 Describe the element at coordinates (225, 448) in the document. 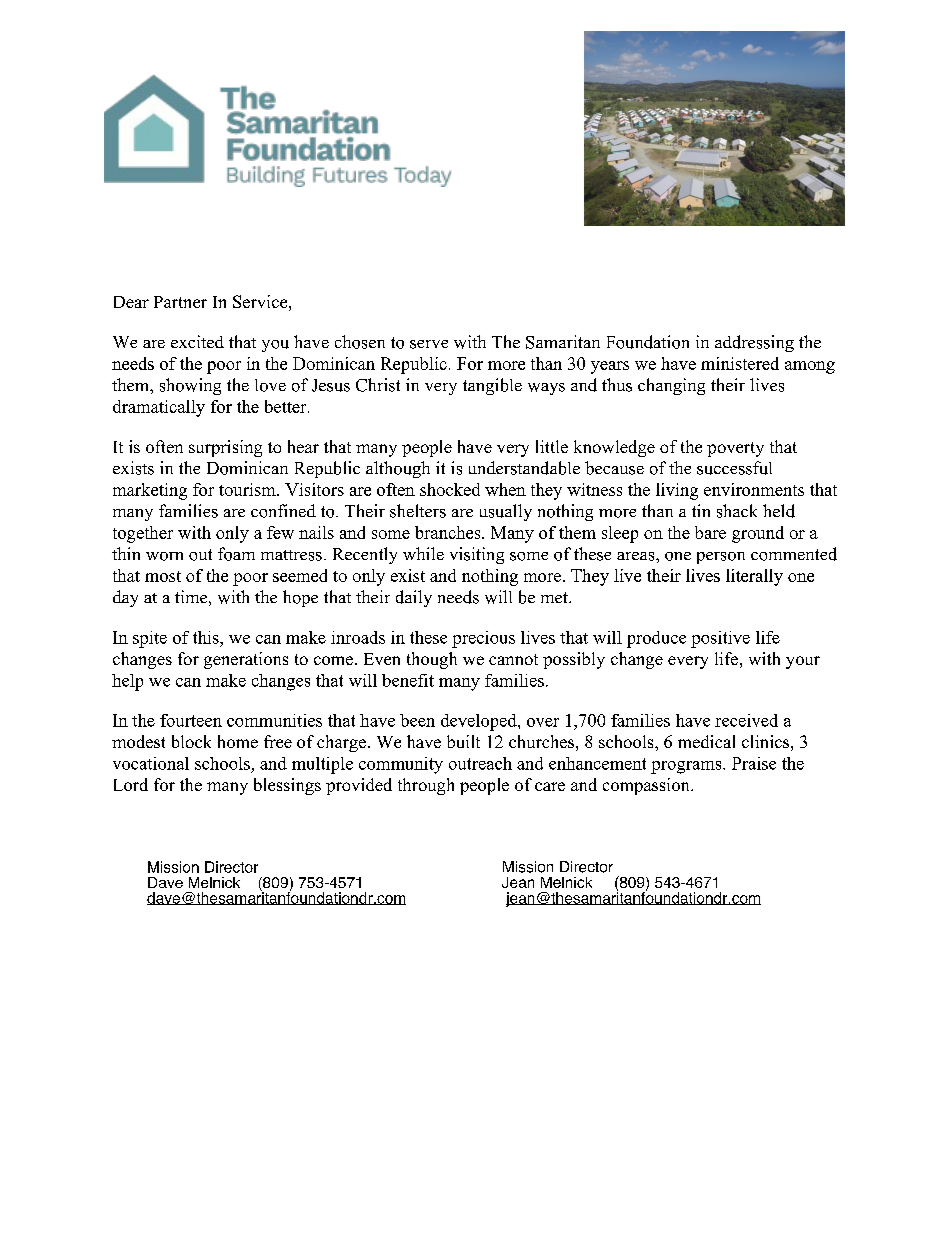

I see `surprising` at that location.
